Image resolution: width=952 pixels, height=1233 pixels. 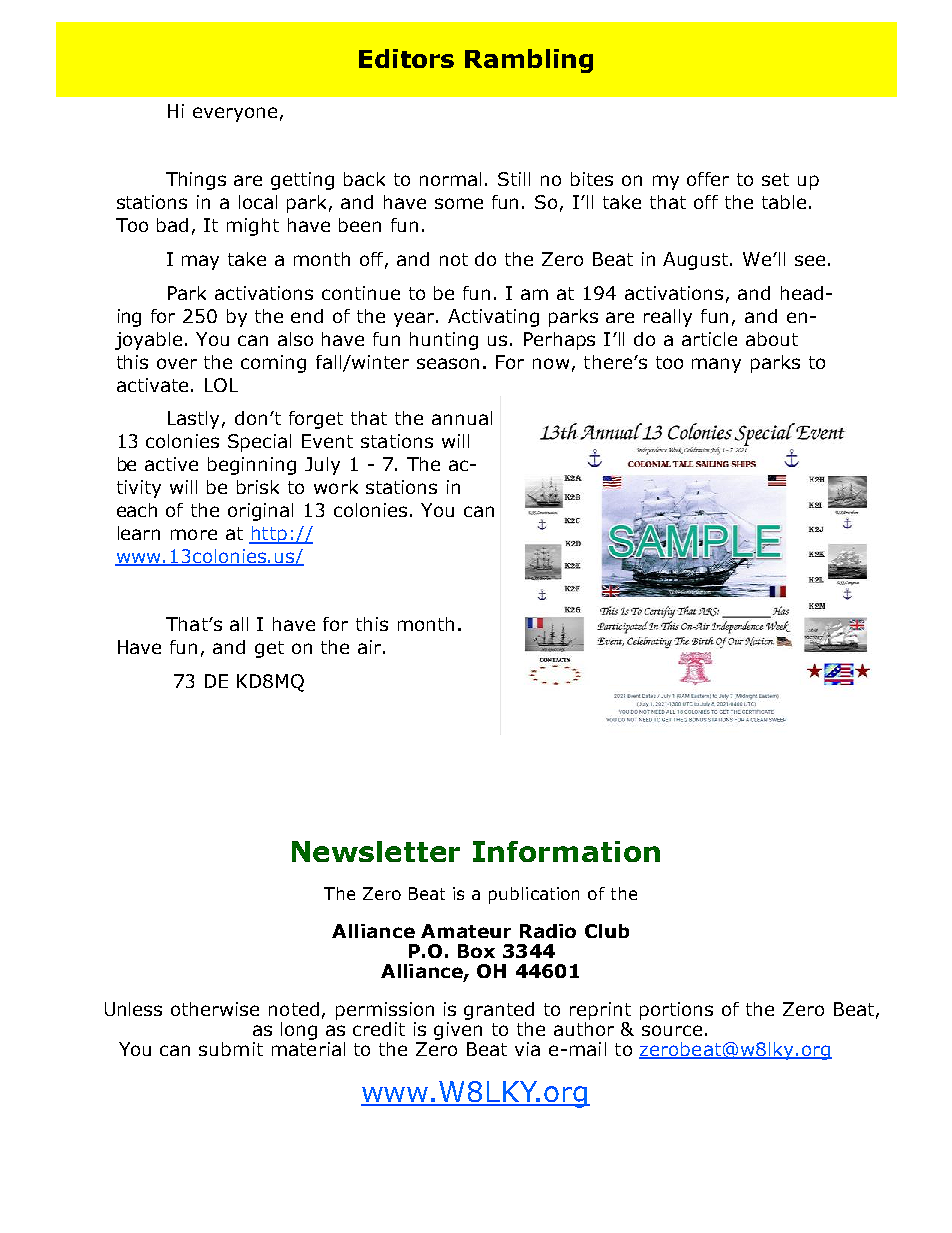 What do you see at coordinates (215, 1009) in the screenshot?
I see `otherwise` at bounding box center [215, 1009].
